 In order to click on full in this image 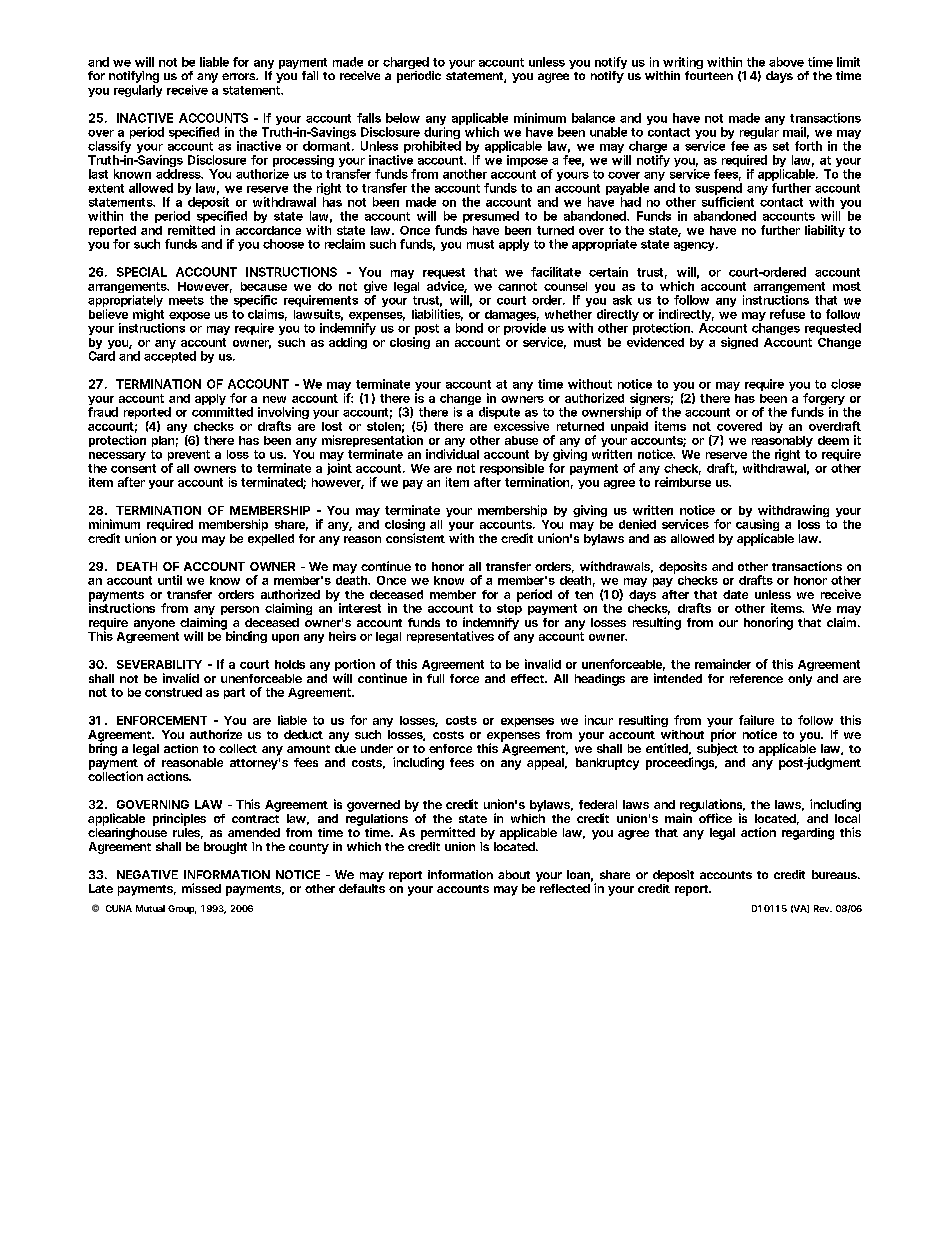, I will do `click(435, 678)`.
